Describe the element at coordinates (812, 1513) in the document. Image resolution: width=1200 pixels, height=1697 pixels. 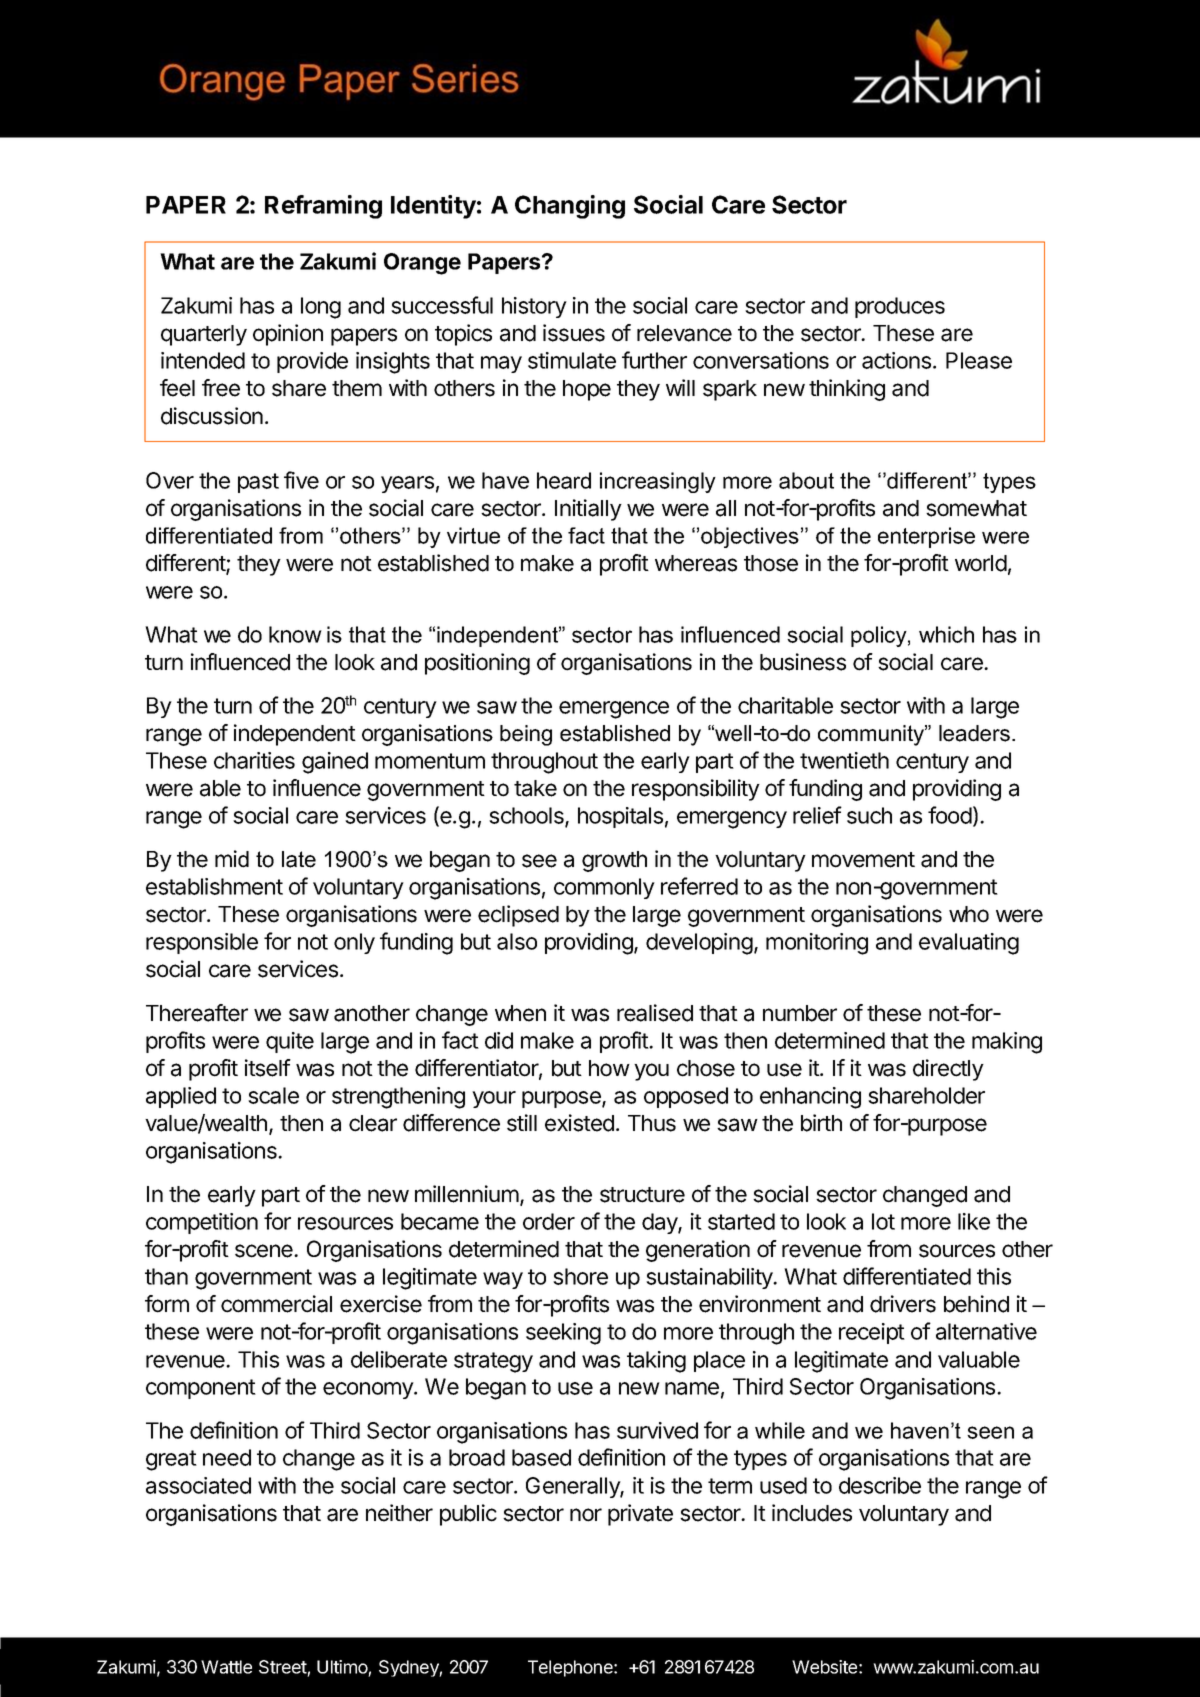
I see `includes` at that location.
